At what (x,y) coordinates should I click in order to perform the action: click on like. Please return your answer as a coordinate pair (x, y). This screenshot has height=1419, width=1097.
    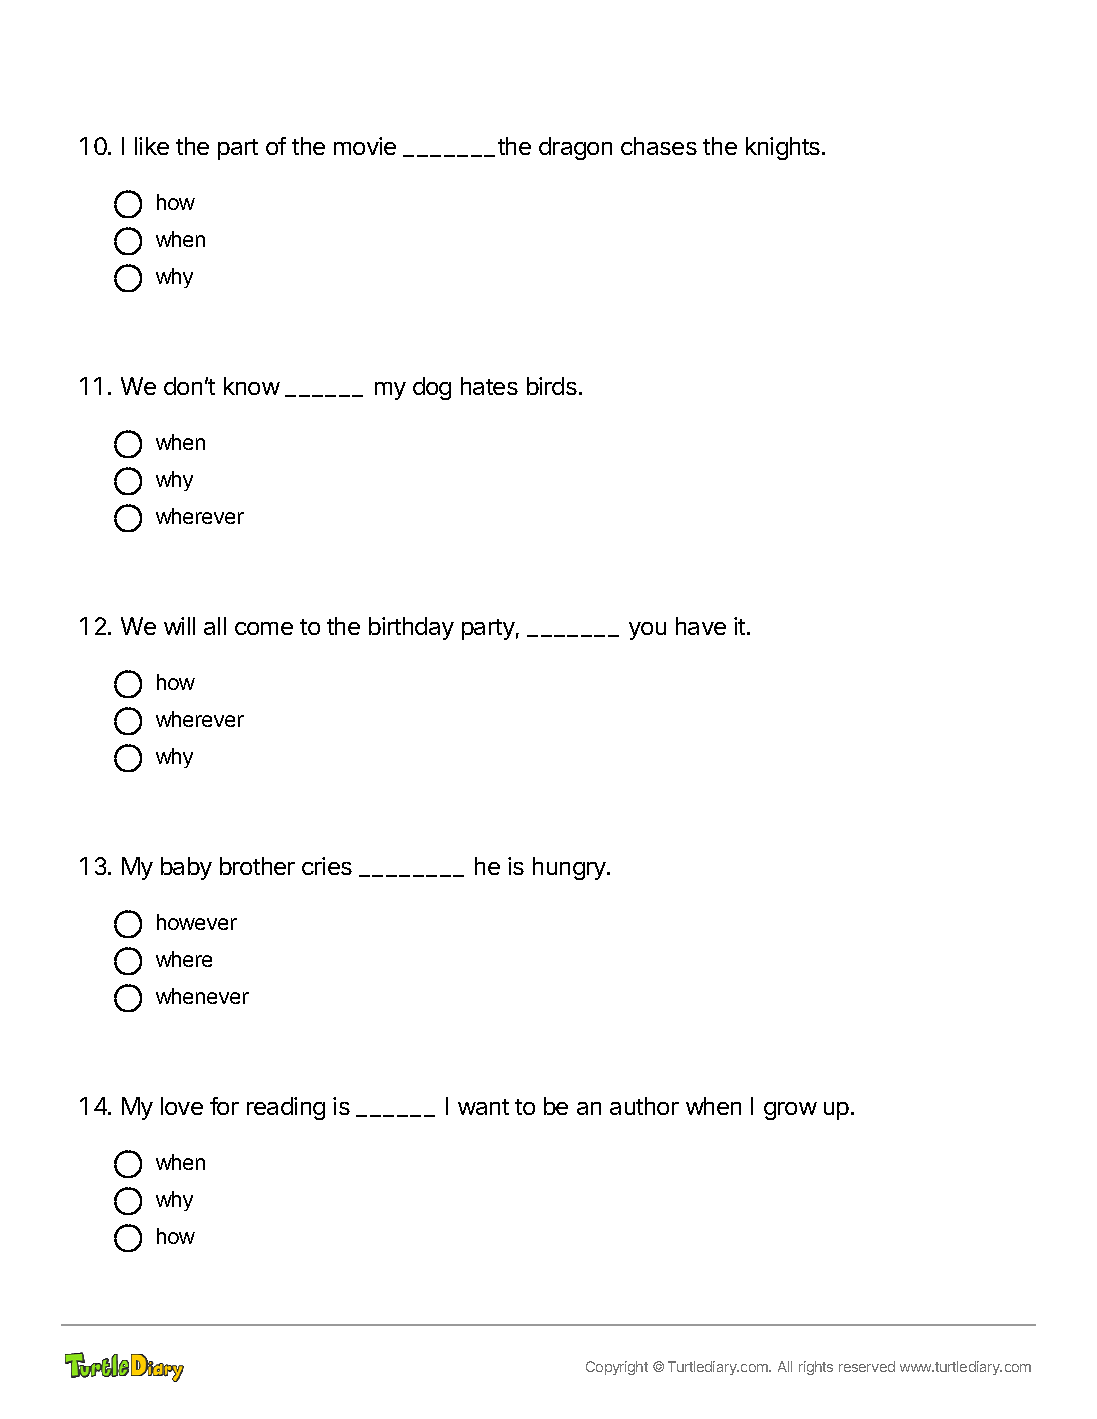
    Looking at the image, I should click on (152, 146).
